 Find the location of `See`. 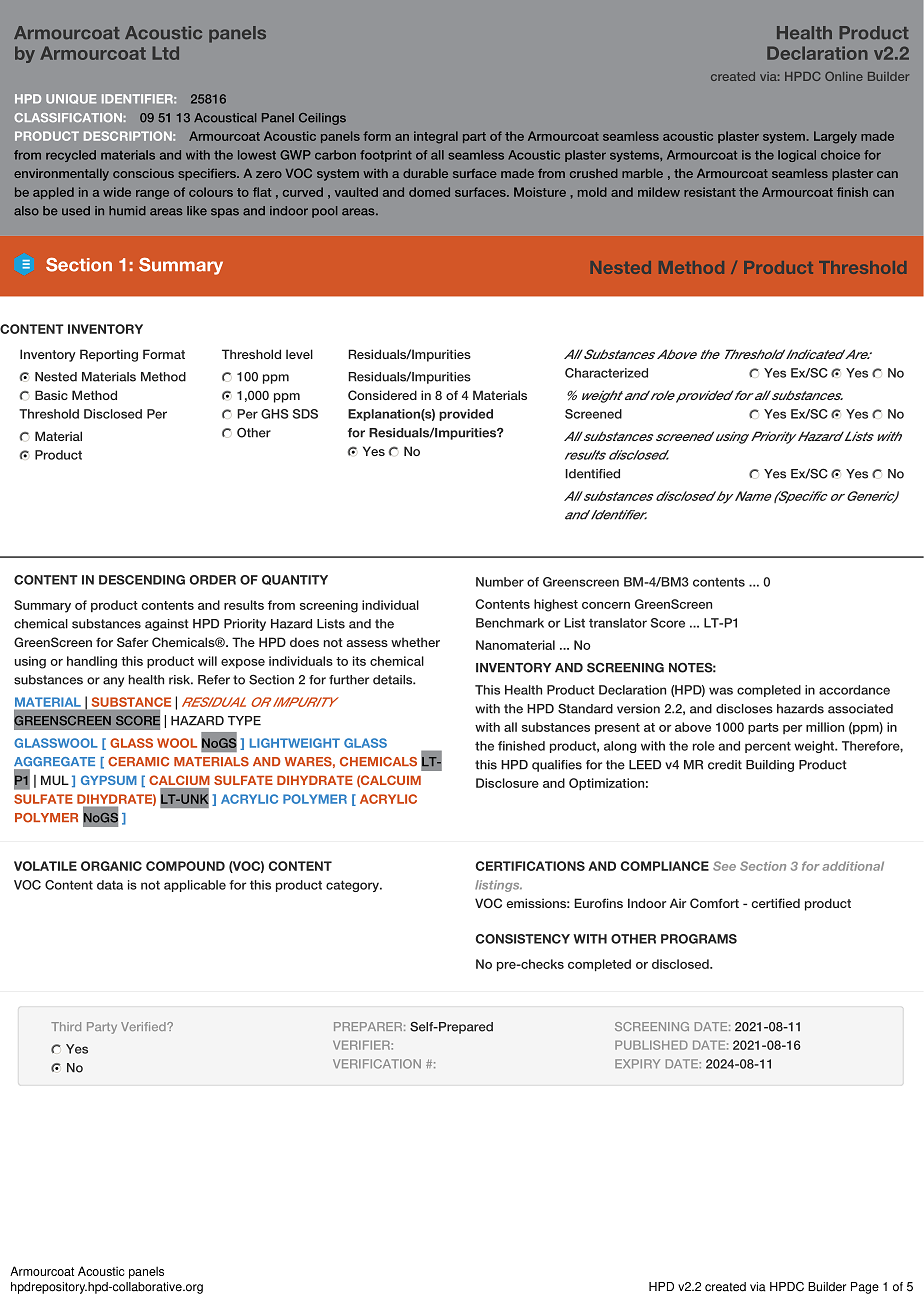

See is located at coordinates (724, 866).
